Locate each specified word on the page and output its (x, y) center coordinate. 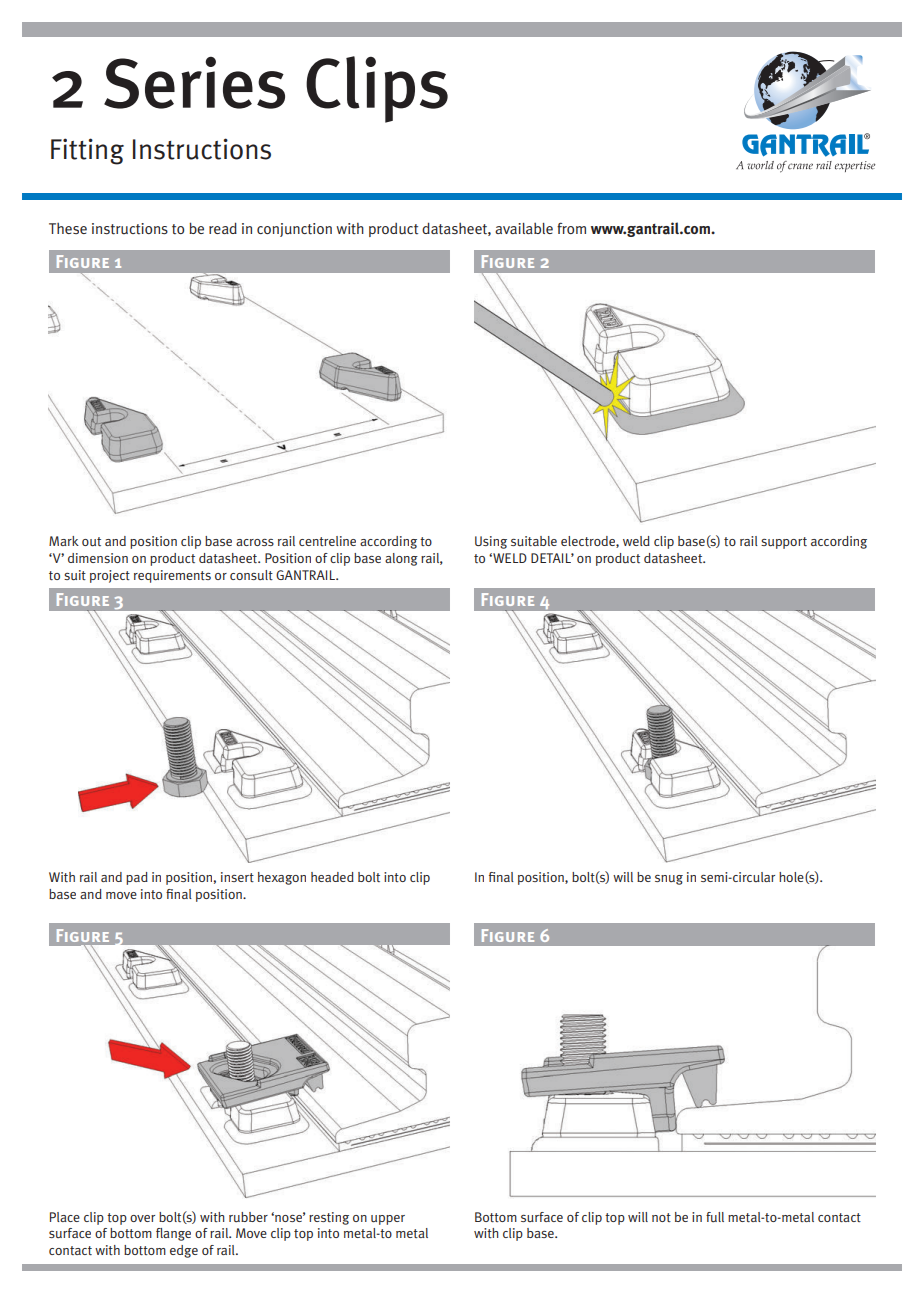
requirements (172, 576)
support (784, 543)
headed (332, 877)
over (142, 1218)
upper (388, 1220)
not (661, 1217)
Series (194, 83)
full (715, 1217)
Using (491, 542)
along (401, 559)
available (524, 228)
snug (669, 880)
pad (137, 878)
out (91, 542)
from (571, 228)
